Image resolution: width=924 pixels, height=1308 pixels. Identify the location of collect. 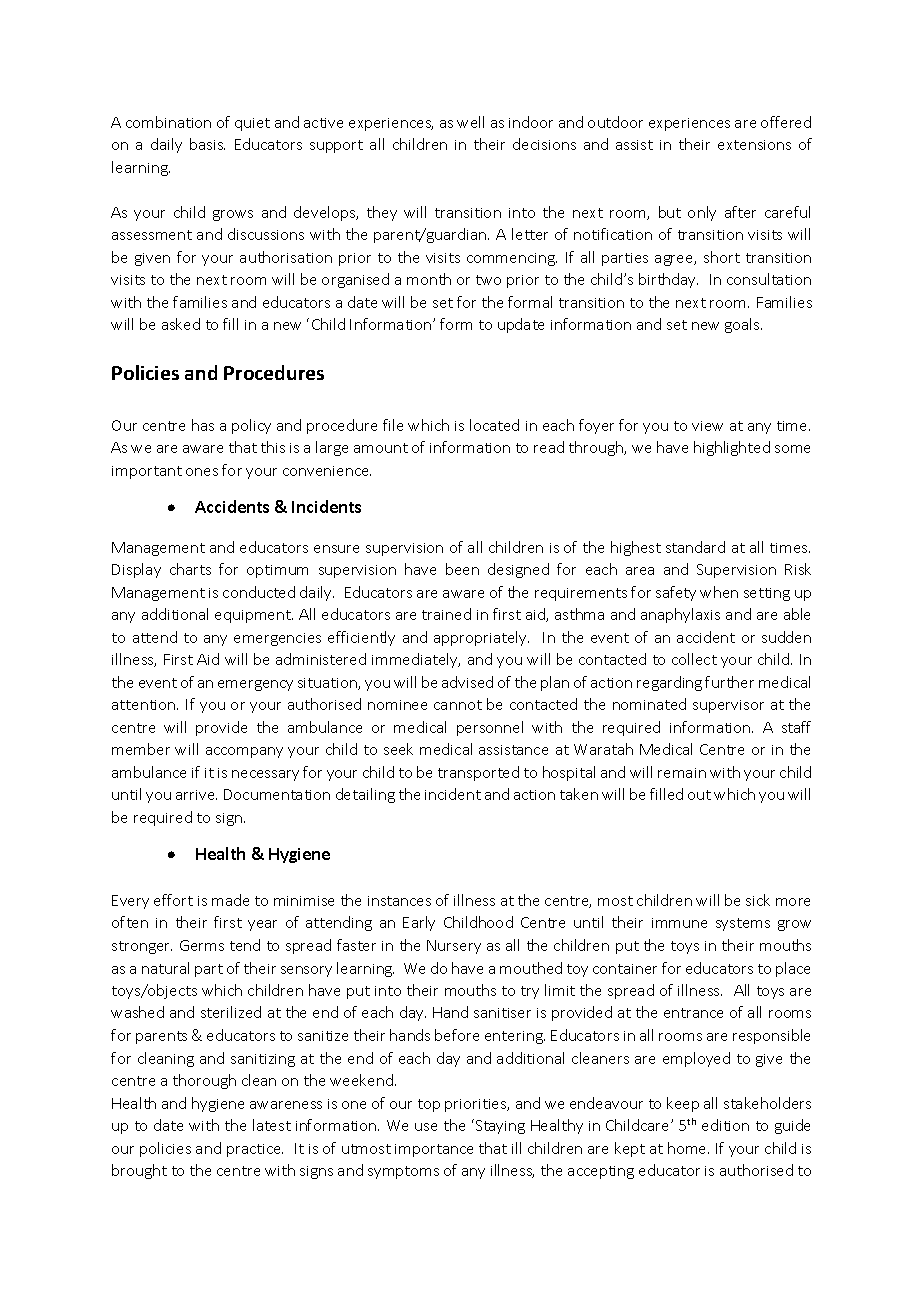
(694, 659).
